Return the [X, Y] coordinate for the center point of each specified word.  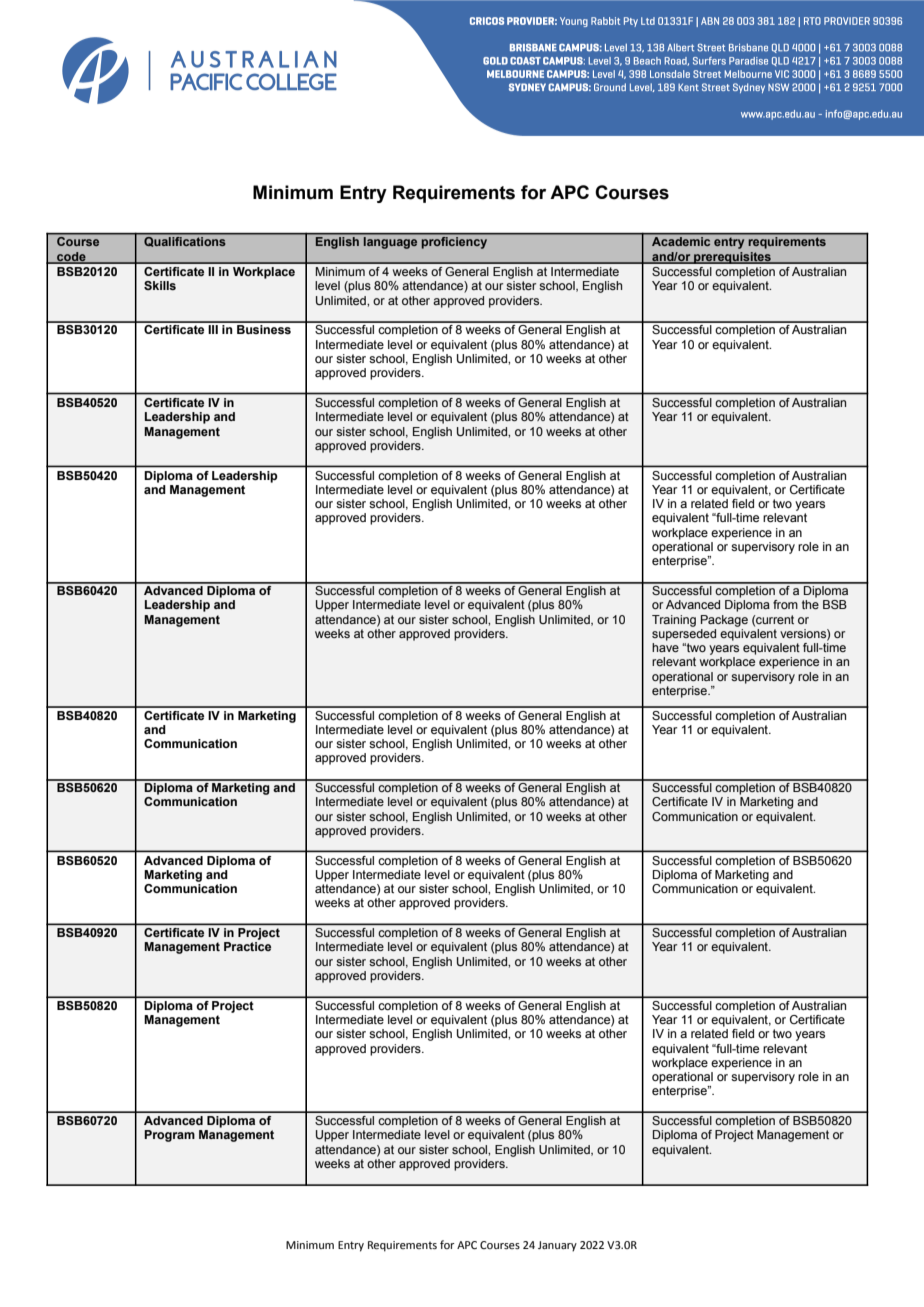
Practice [247, 946]
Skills [160, 285]
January [557, 1246]
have [665, 647]
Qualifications [184, 242]
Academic [681, 241]
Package [724, 621]
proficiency [454, 243]
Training [674, 621]
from [785, 604]
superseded [684, 633]
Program [169, 1136]
